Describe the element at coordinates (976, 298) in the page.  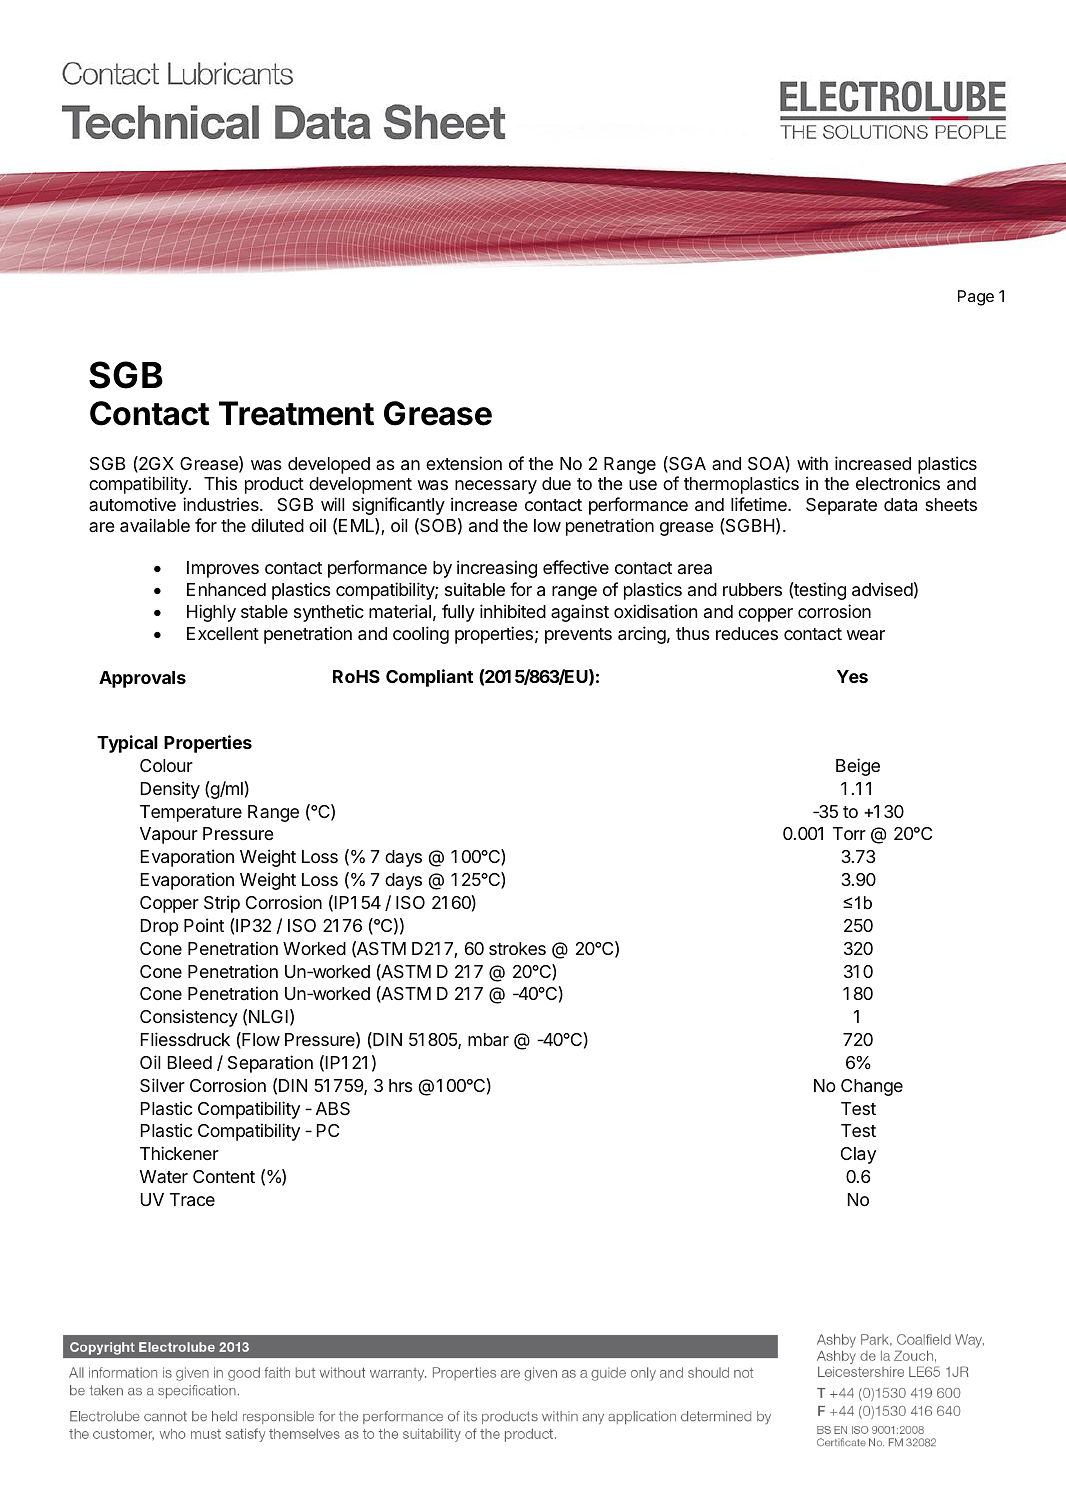
I see `Page` at that location.
